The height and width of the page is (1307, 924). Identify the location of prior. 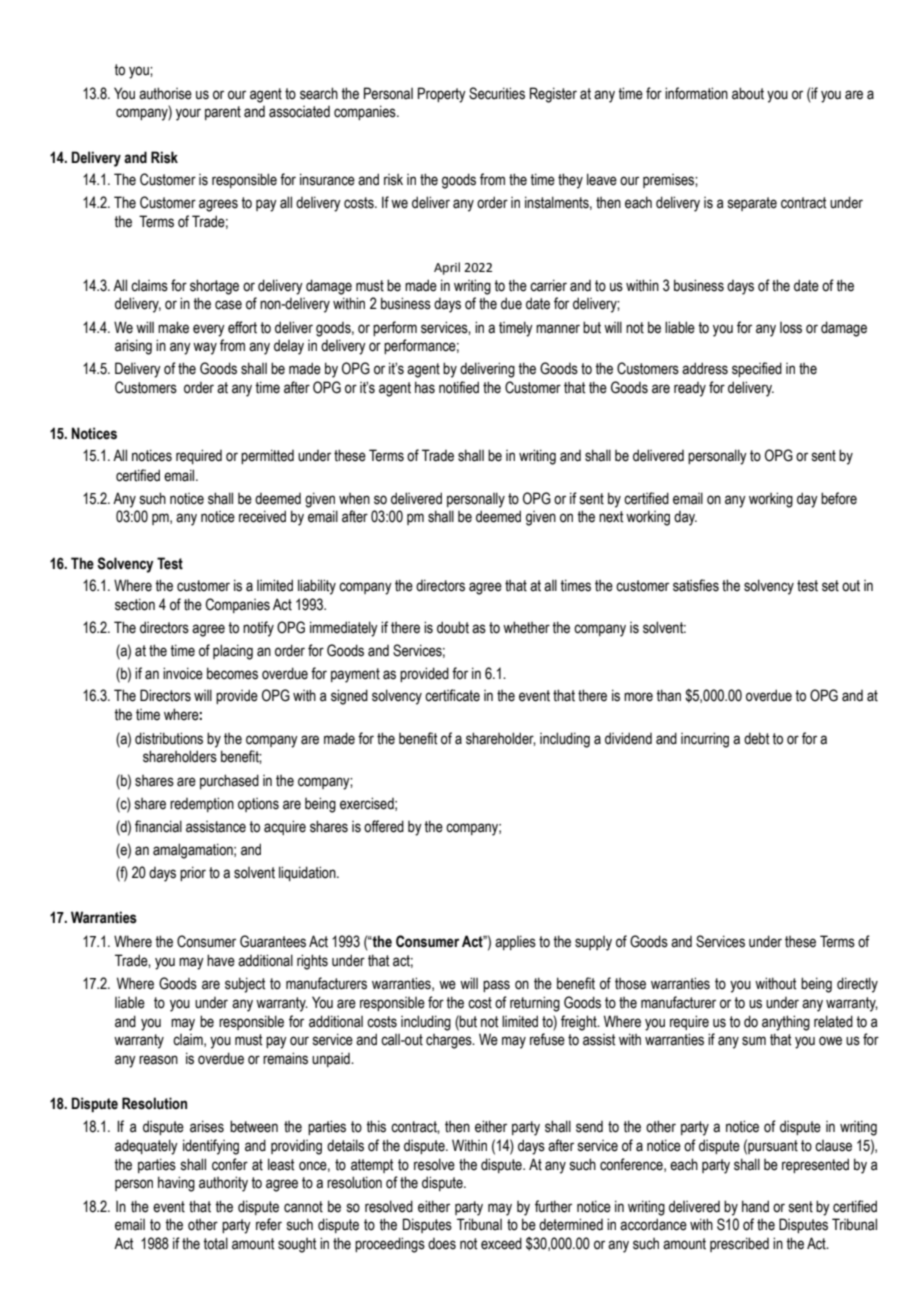
(193, 873).
